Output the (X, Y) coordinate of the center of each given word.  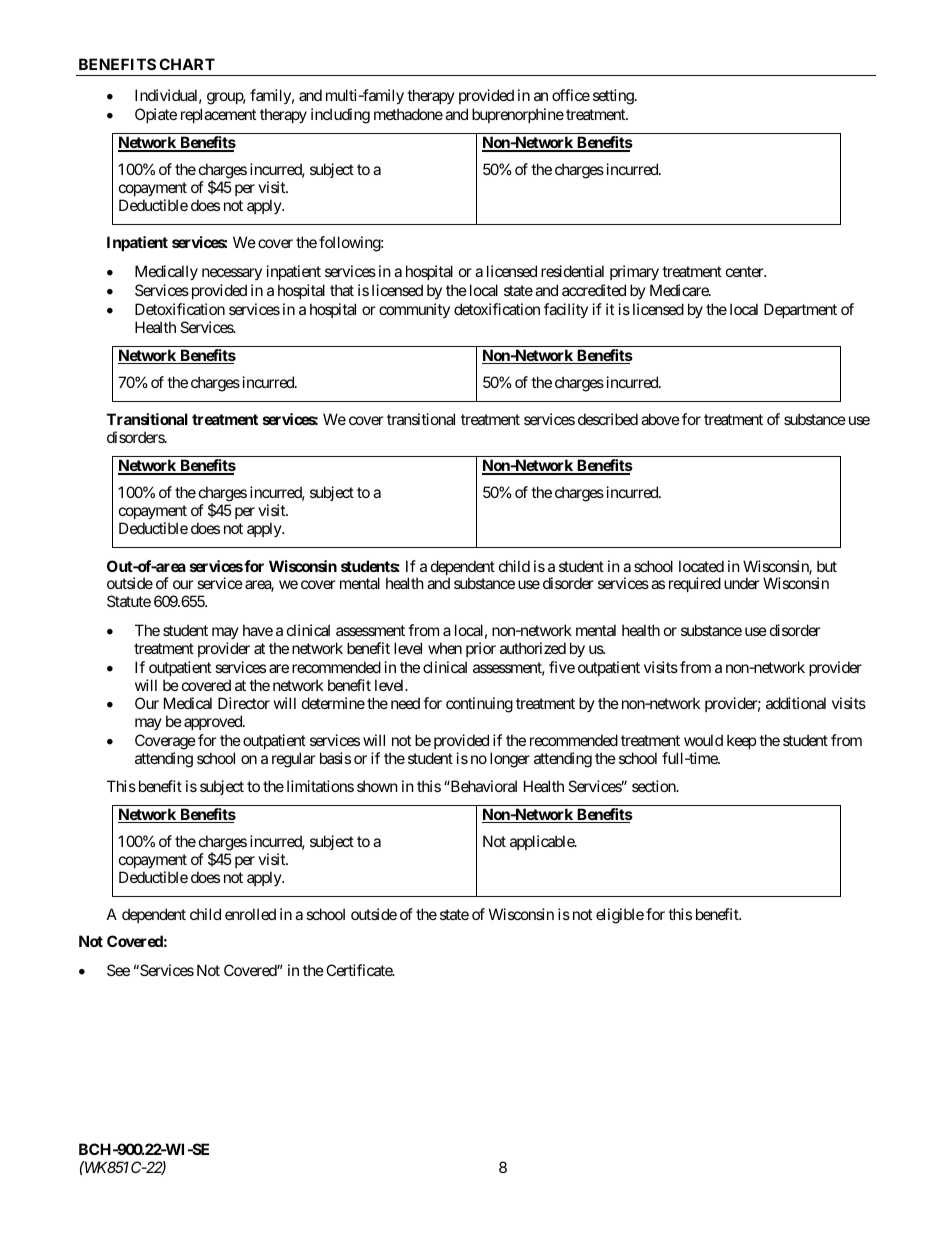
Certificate (360, 970)
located (701, 566)
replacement (218, 115)
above (660, 419)
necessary (232, 274)
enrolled (250, 914)
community (414, 310)
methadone (408, 114)
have (258, 630)
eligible (620, 916)
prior (481, 649)
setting (613, 97)
